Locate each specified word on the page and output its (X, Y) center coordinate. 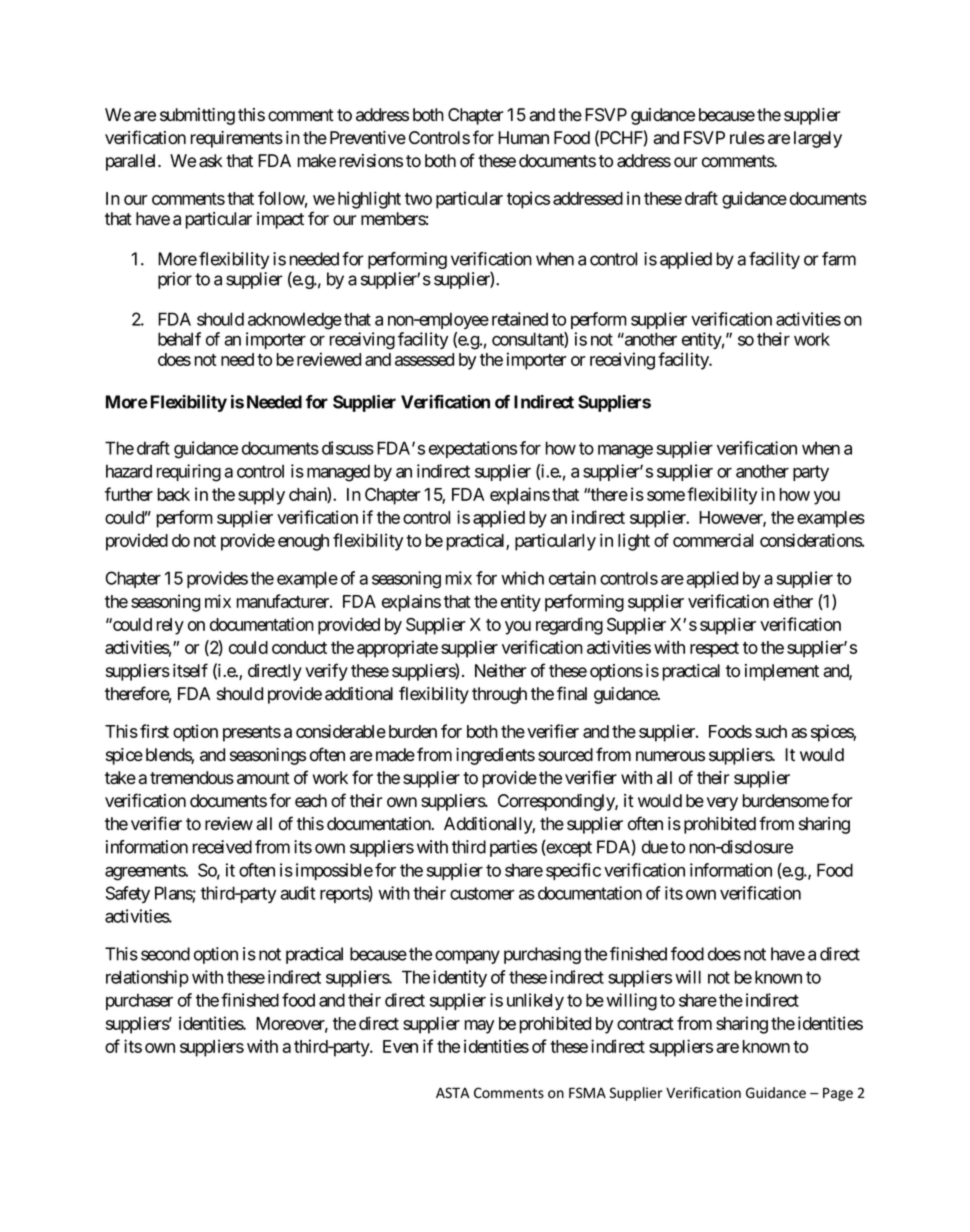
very (722, 804)
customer (482, 893)
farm (839, 259)
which (522, 578)
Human (523, 138)
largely (818, 139)
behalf (179, 339)
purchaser (139, 1001)
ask (211, 161)
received (222, 847)
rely (170, 626)
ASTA (452, 1092)
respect (714, 650)
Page (838, 1094)
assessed (424, 359)
